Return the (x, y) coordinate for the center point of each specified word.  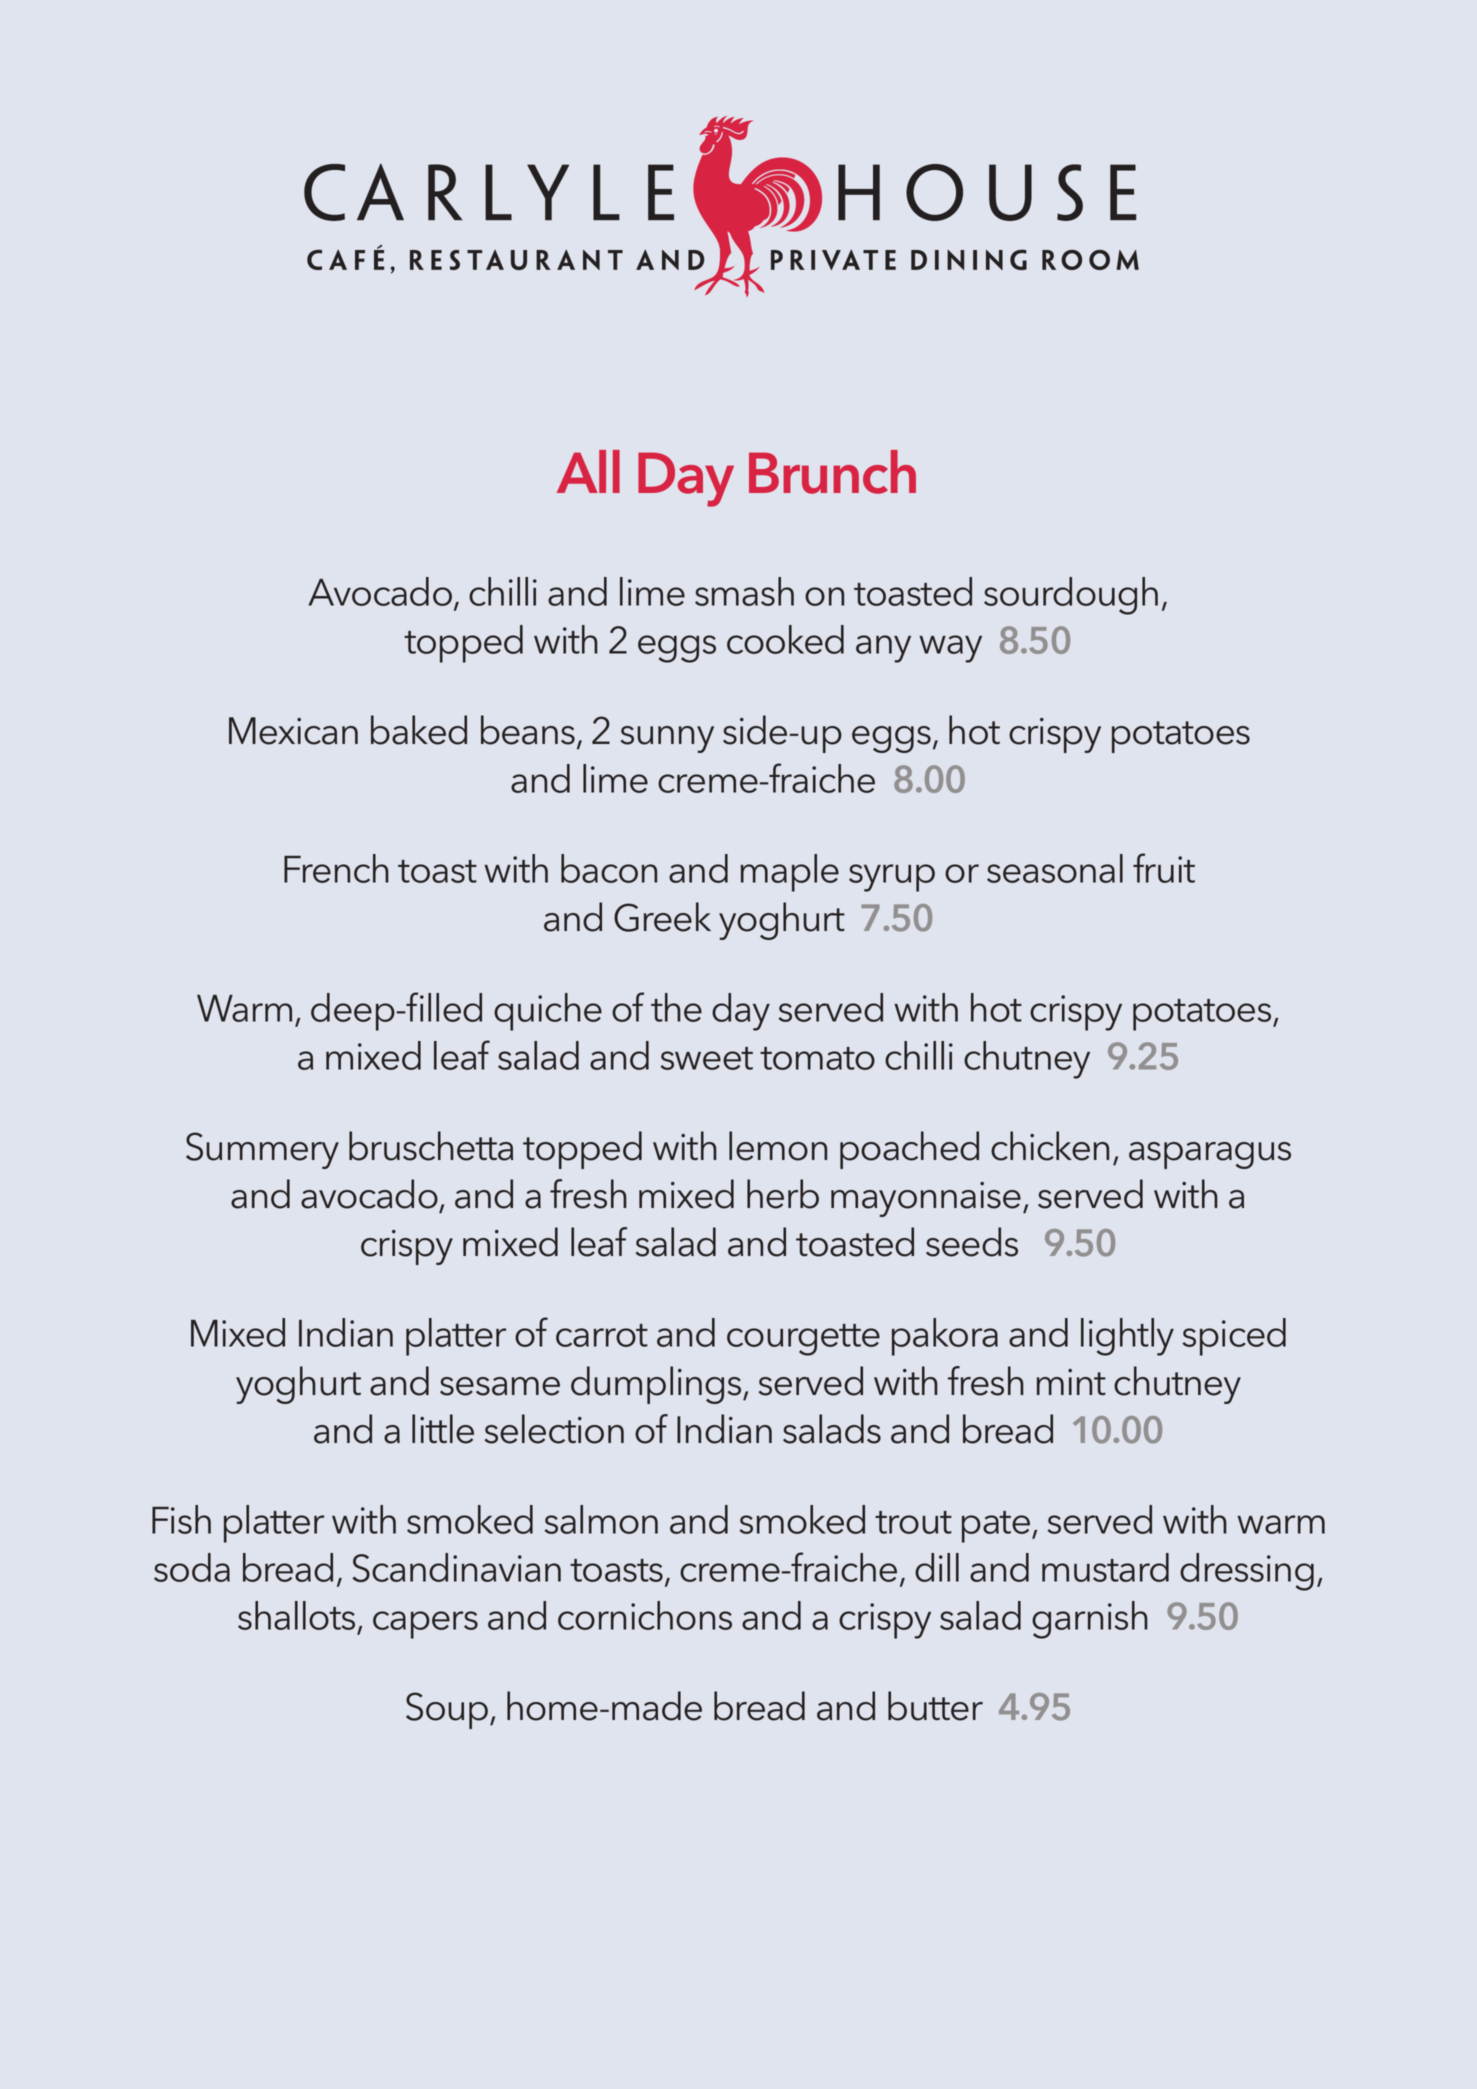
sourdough (1071, 596)
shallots (296, 1615)
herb (783, 1194)
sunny (667, 739)
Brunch (832, 472)
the (676, 1007)
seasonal (1055, 868)
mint (1071, 1382)
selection (554, 1429)
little (443, 1429)
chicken (1050, 1146)
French (336, 868)
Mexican (293, 731)
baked (419, 730)
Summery (262, 1150)
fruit (1164, 868)
